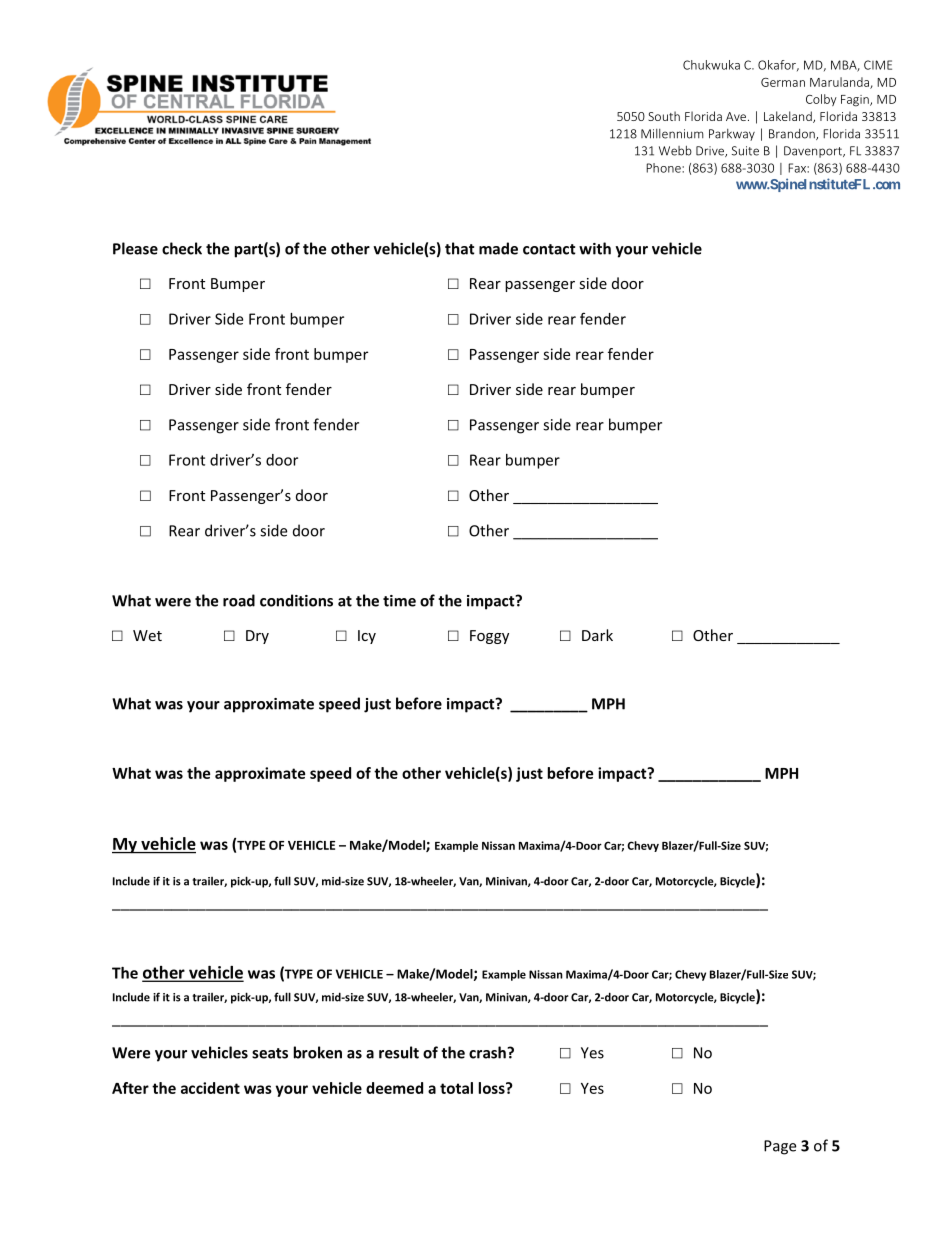  Describe the element at coordinates (456, 1088) in the screenshot. I see `total` at that location.
